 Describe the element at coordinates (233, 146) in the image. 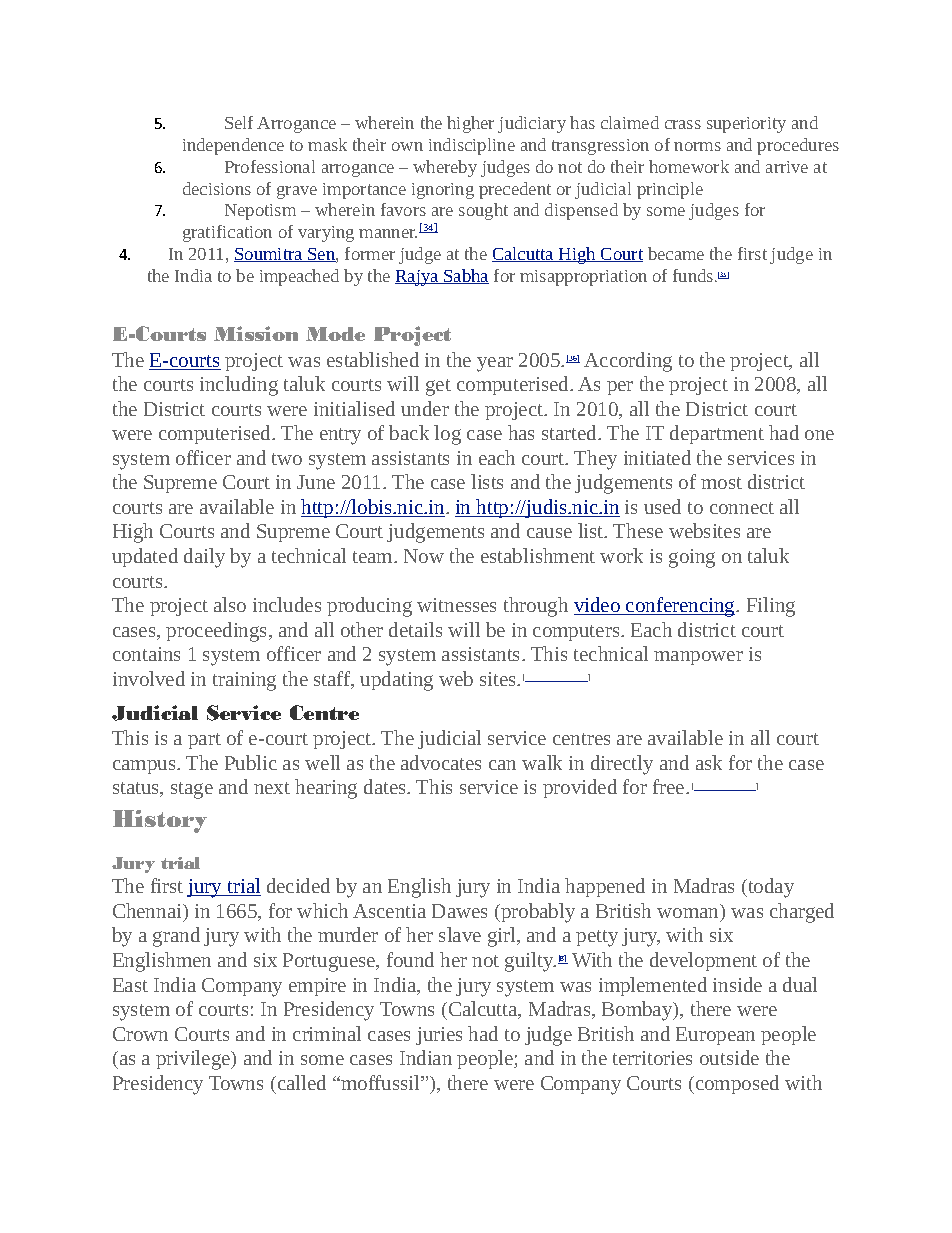

I see `independence` at that location.
